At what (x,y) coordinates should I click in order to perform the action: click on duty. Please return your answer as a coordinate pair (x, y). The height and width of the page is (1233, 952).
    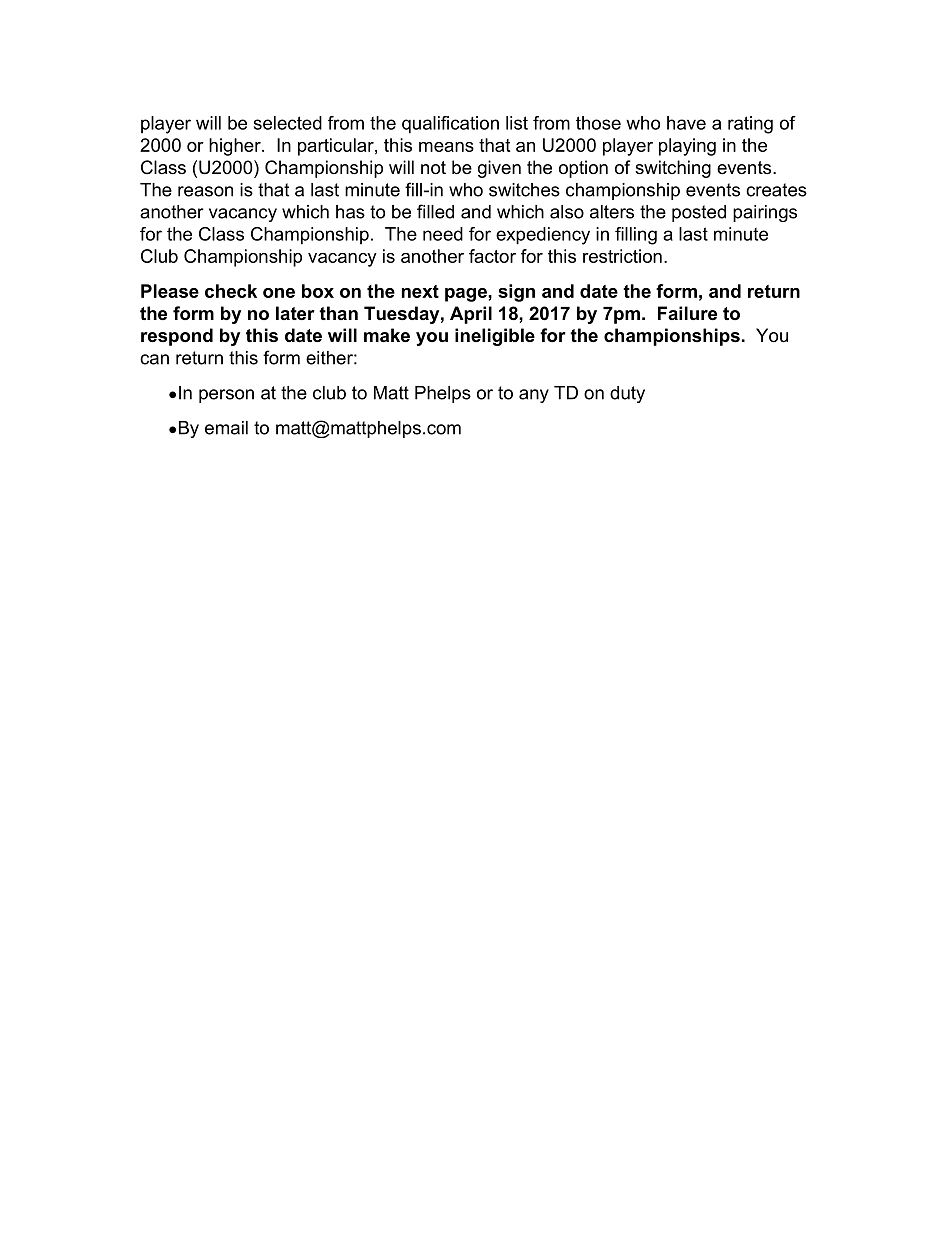
    Looking at the image, I should click on (627, 394).
